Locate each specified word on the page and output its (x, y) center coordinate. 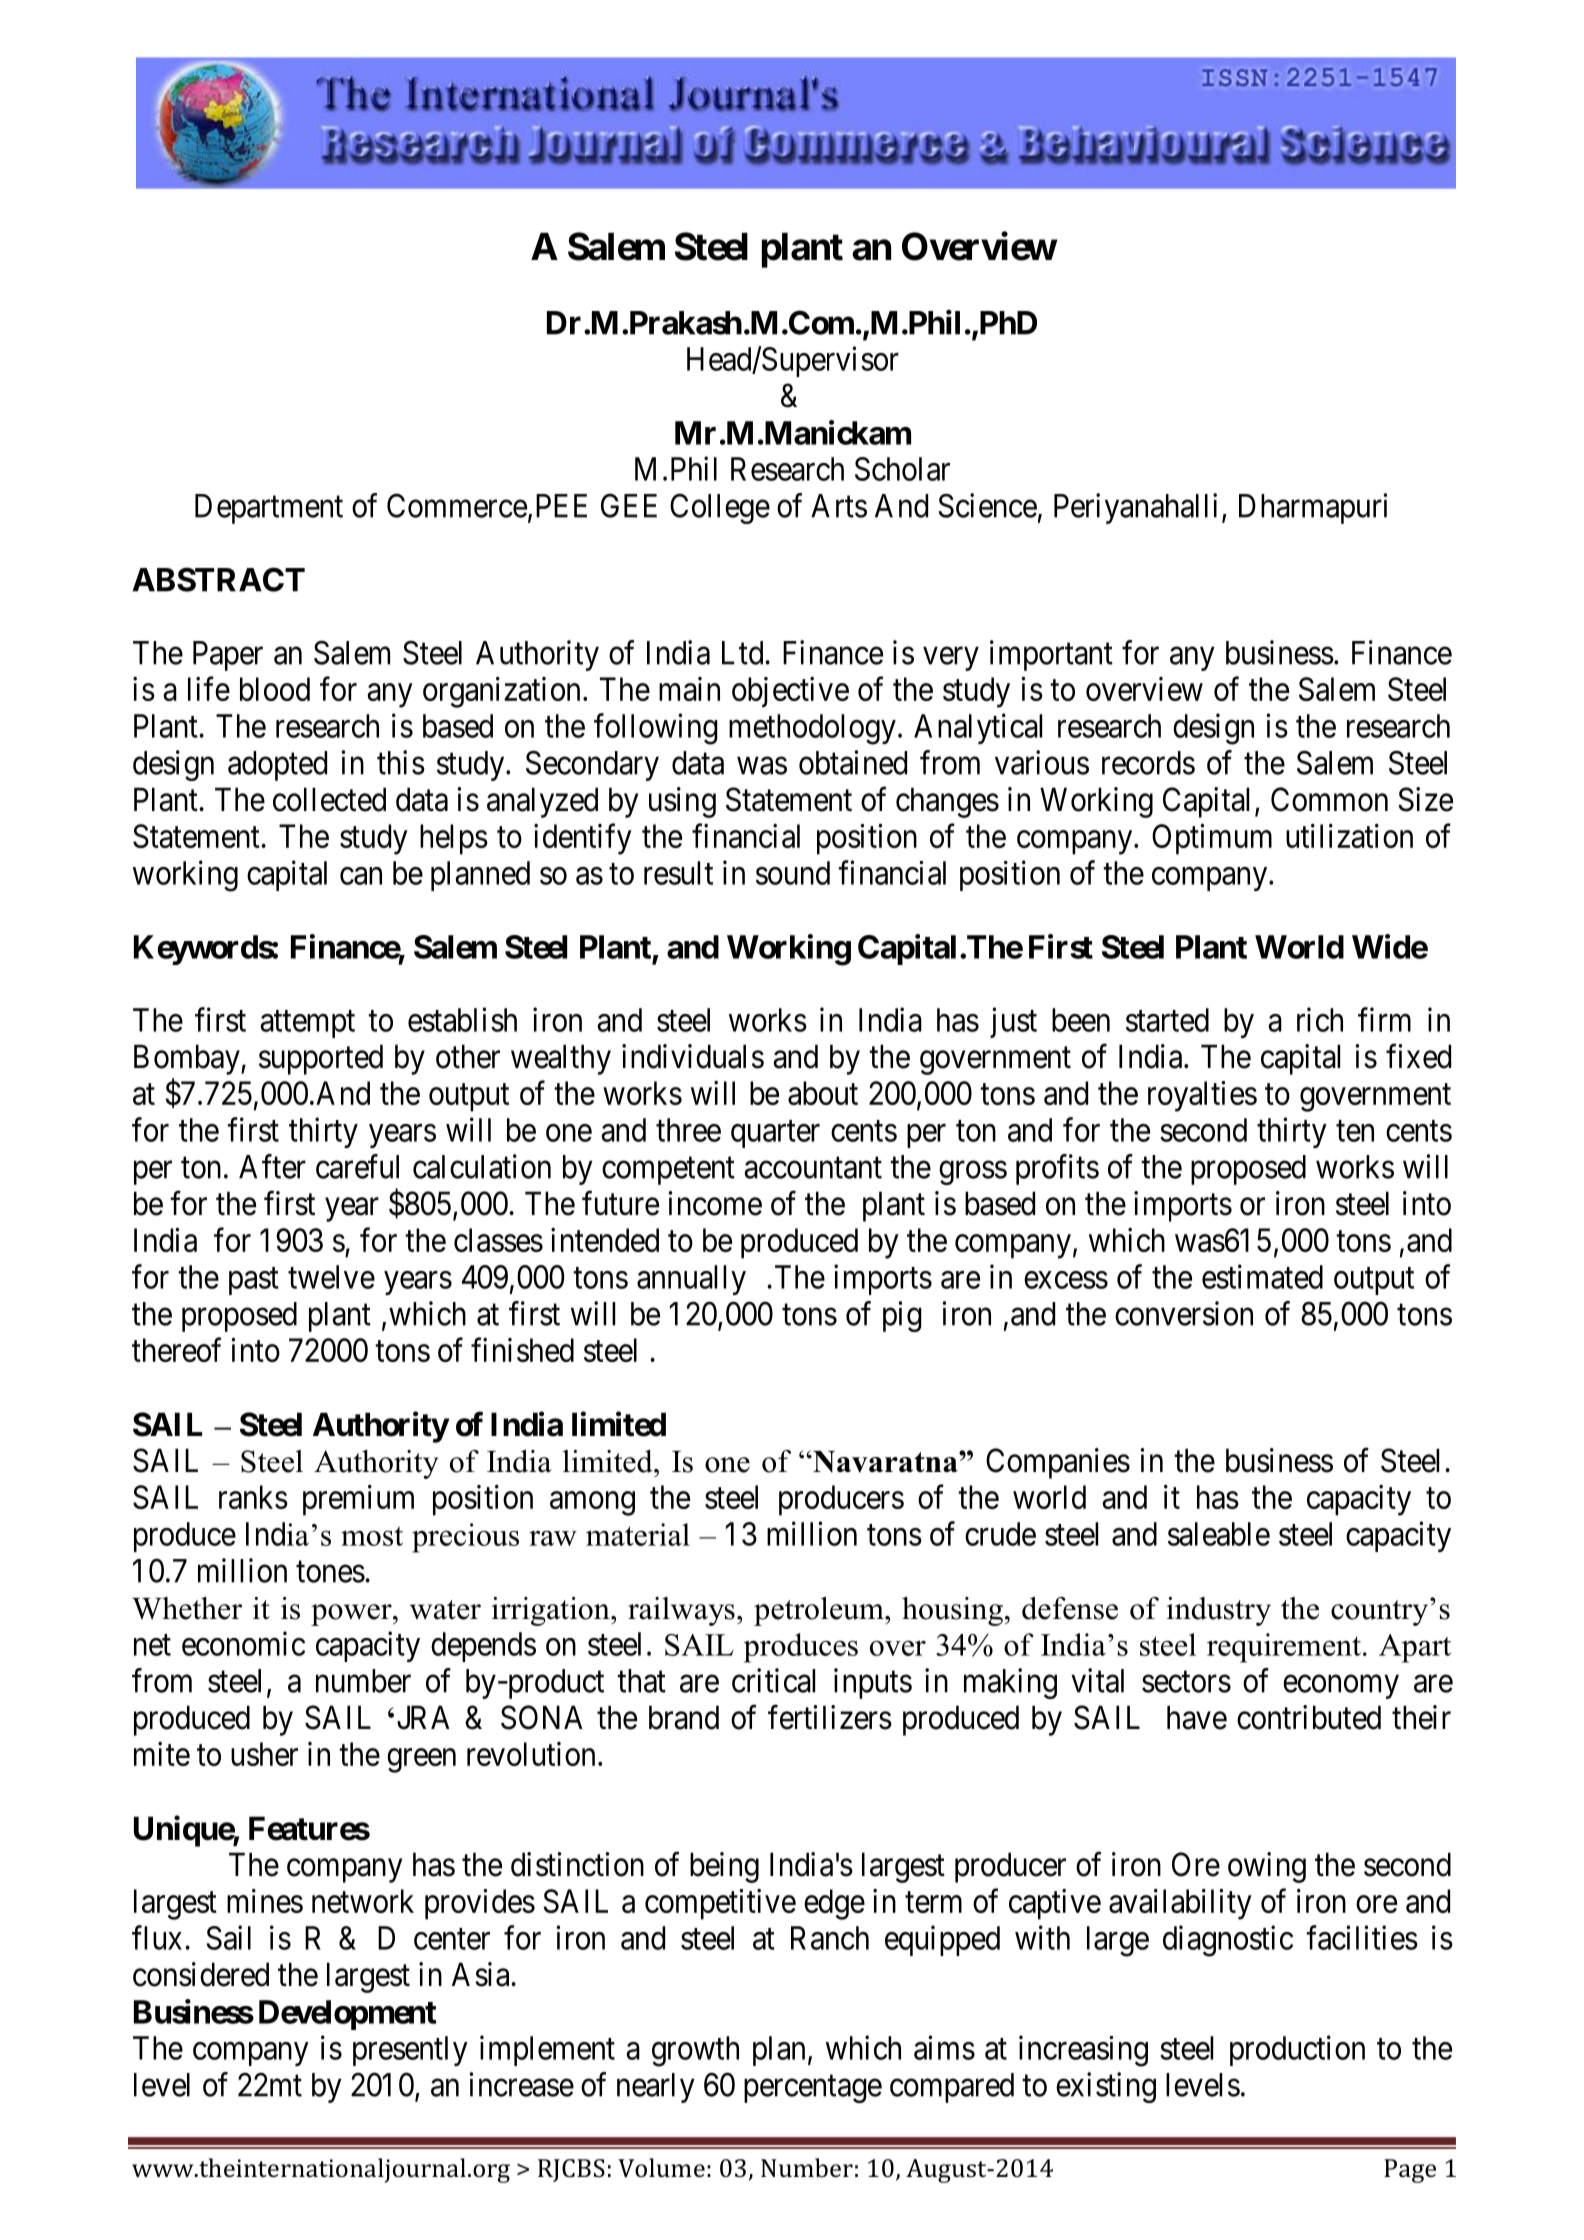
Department (269, 509)
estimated (1262, 1276)
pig (902, 1316)
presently (410, 2051)
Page (1410, 2171)
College (720, 508)
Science (987, 505)
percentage (813, 2089)
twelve (331, 1277)
